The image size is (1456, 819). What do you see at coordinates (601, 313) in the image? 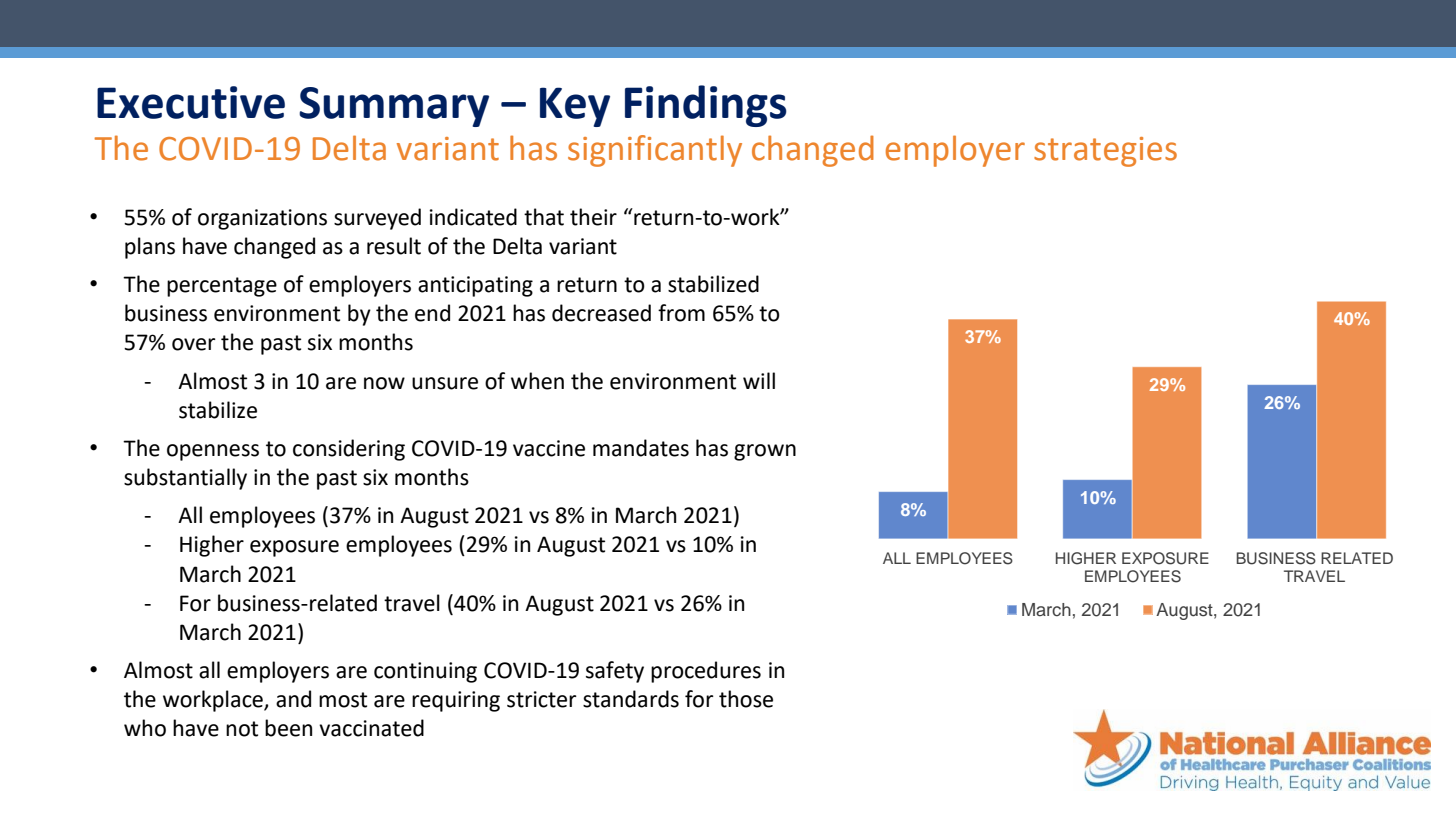
I see `decreased` at bounding box center [601, 313].
